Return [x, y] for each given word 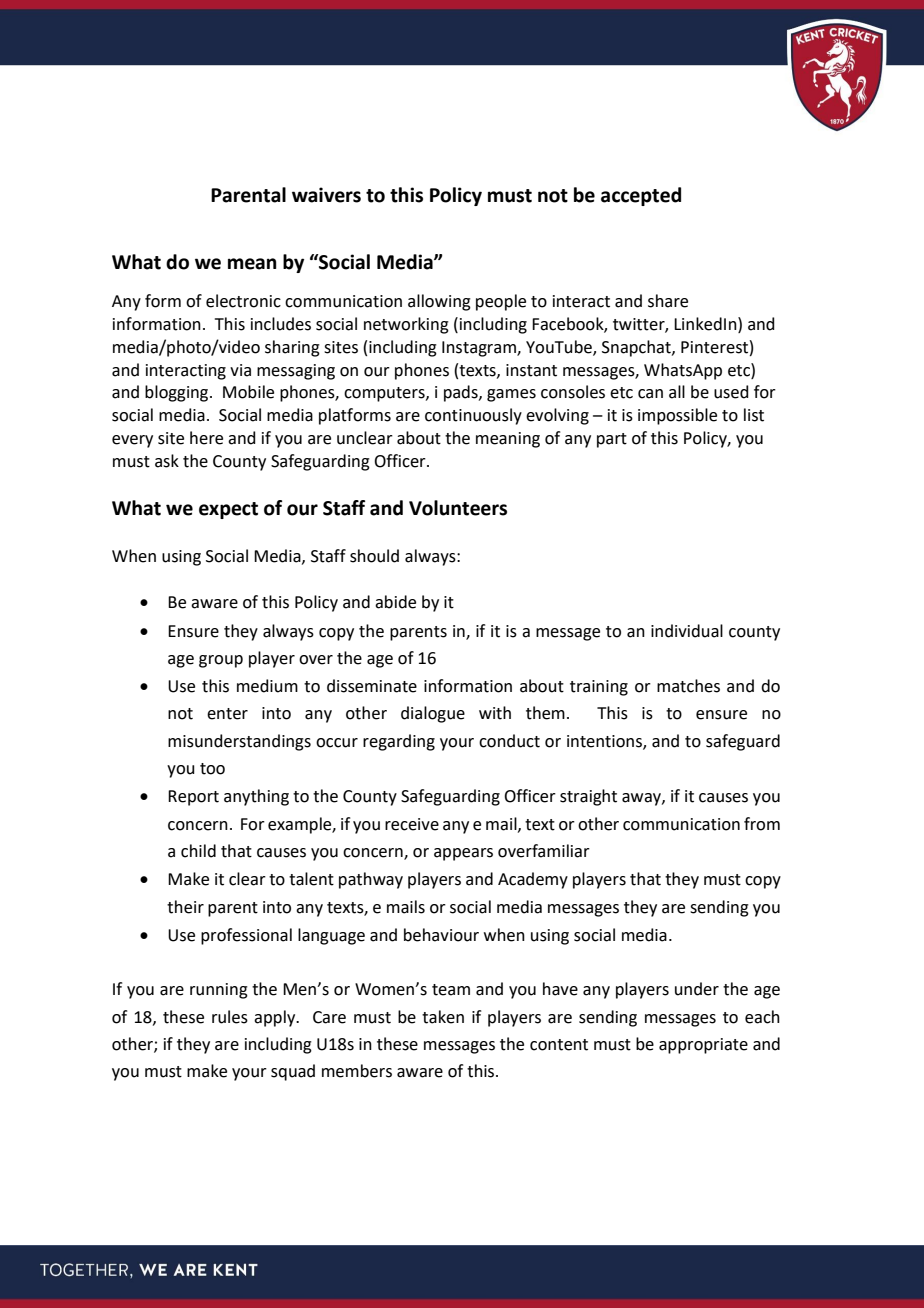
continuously [473, 416]
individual [687, 631]
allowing [439, 302]
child [198, 851]
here [206, 438]
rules [230, 1017]
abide [395, 602]
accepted [641, 196]
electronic [243, 301]
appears [463, 854]
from [762, 824]
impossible [677, 416]
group [221, 661]
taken [443, 1017]
